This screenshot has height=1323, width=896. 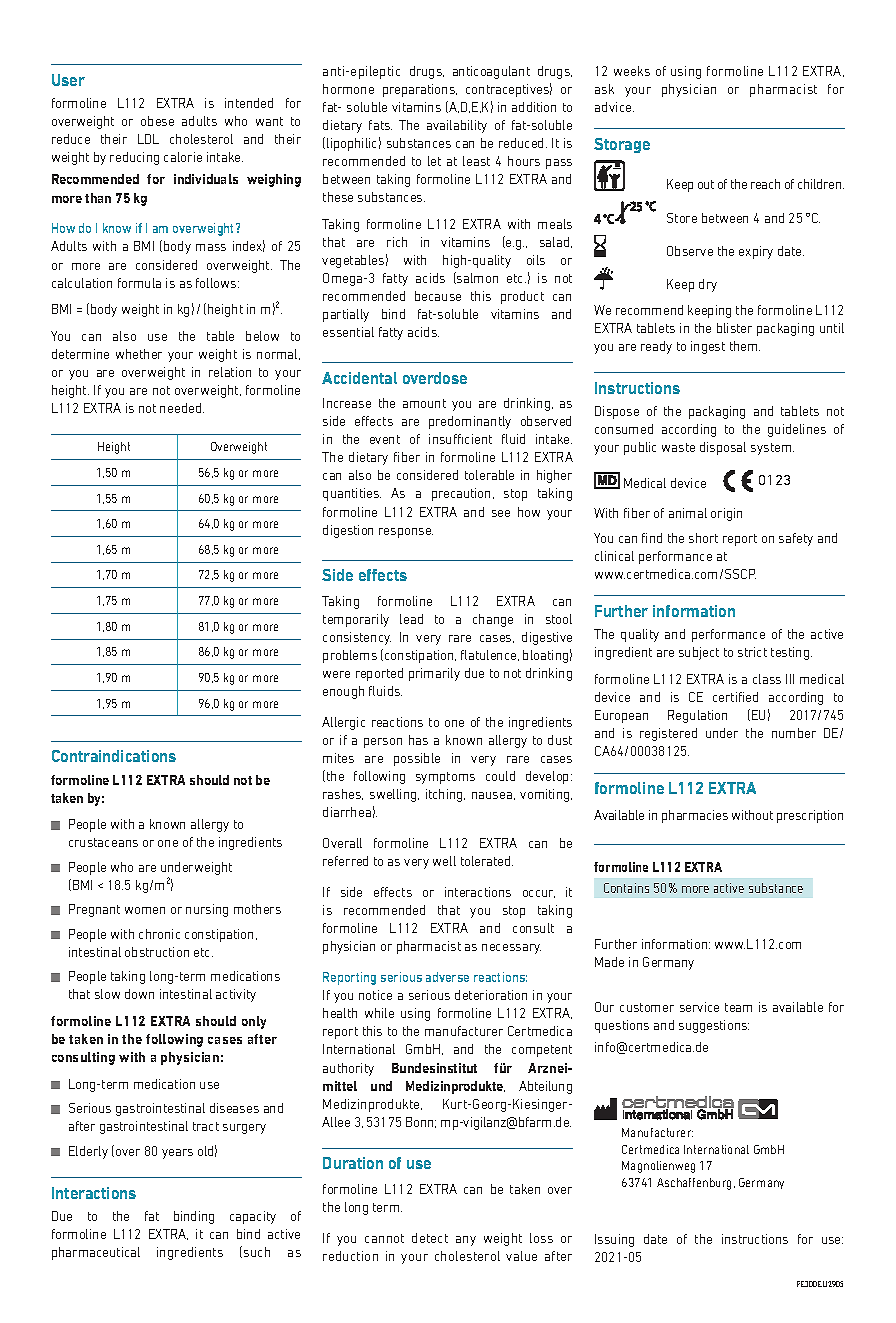 I want to click on obese, so click(x=157, y=121).
